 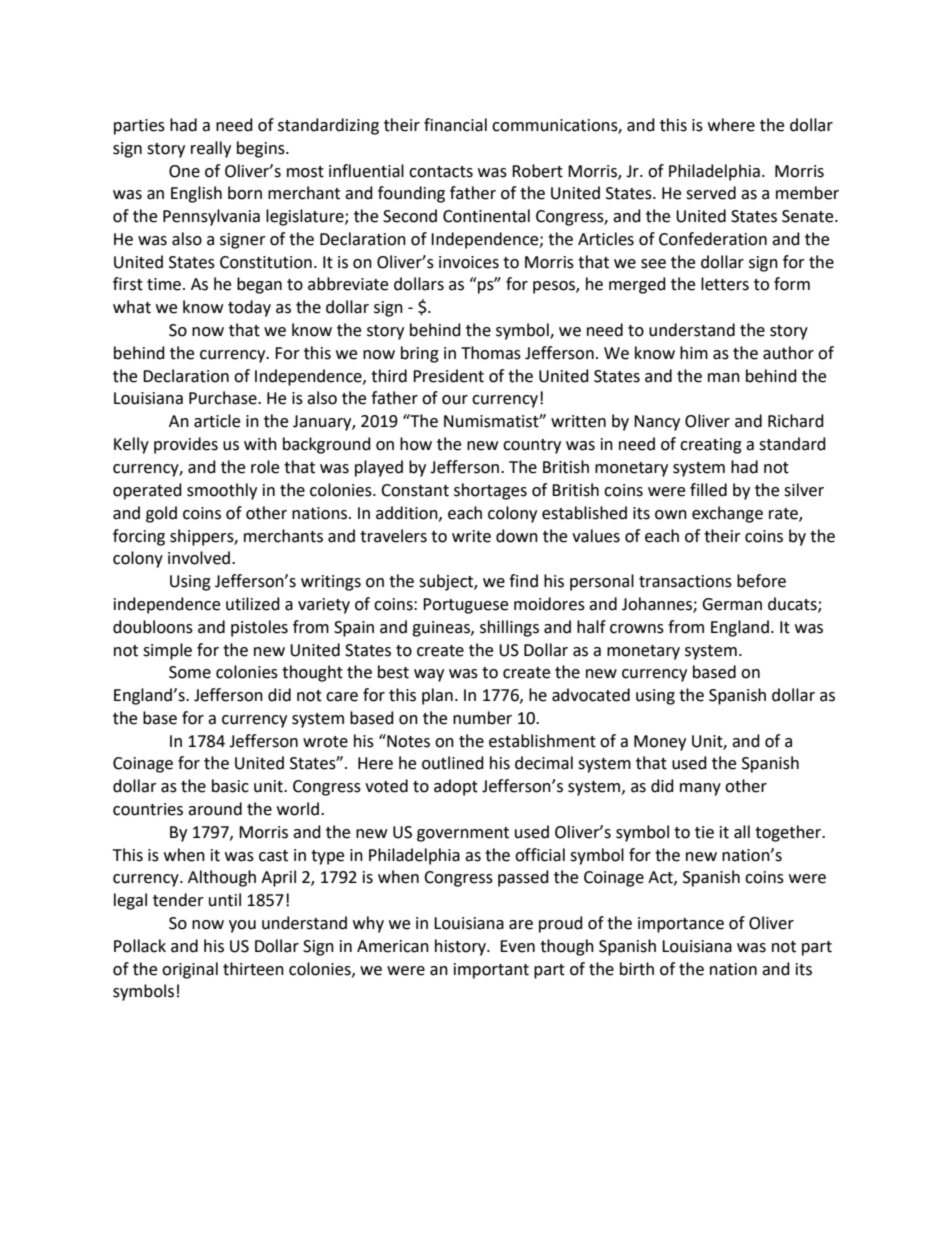 I want to click on original, so click(x=190, y=970).
